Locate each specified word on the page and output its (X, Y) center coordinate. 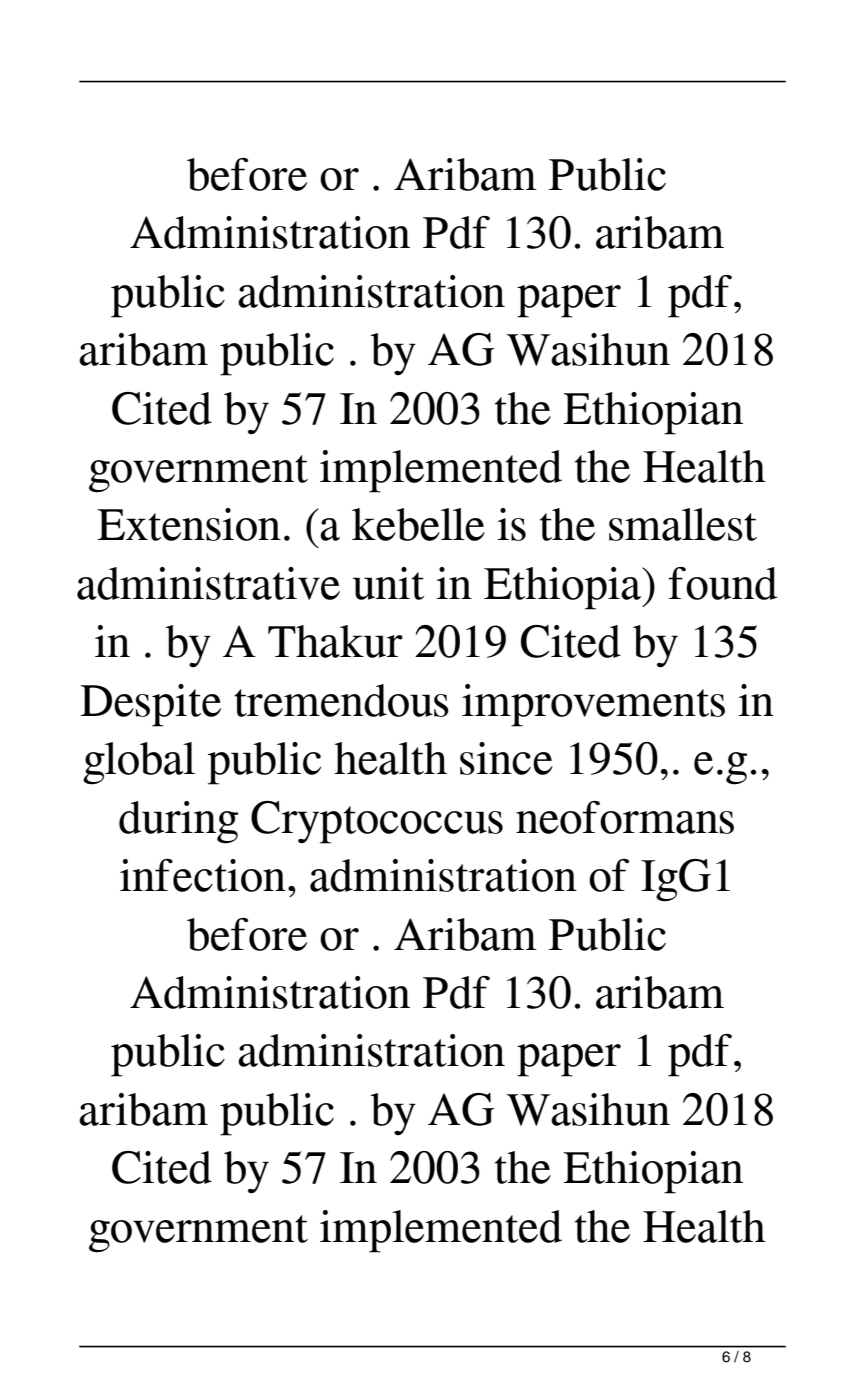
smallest (683, 524)
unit (388, 583)
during (178, 822)
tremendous (341, 700)
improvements (593, 705)
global (139, 763)
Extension (189, 524)
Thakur (335, 641)
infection (203, 875)
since (506, 758)
